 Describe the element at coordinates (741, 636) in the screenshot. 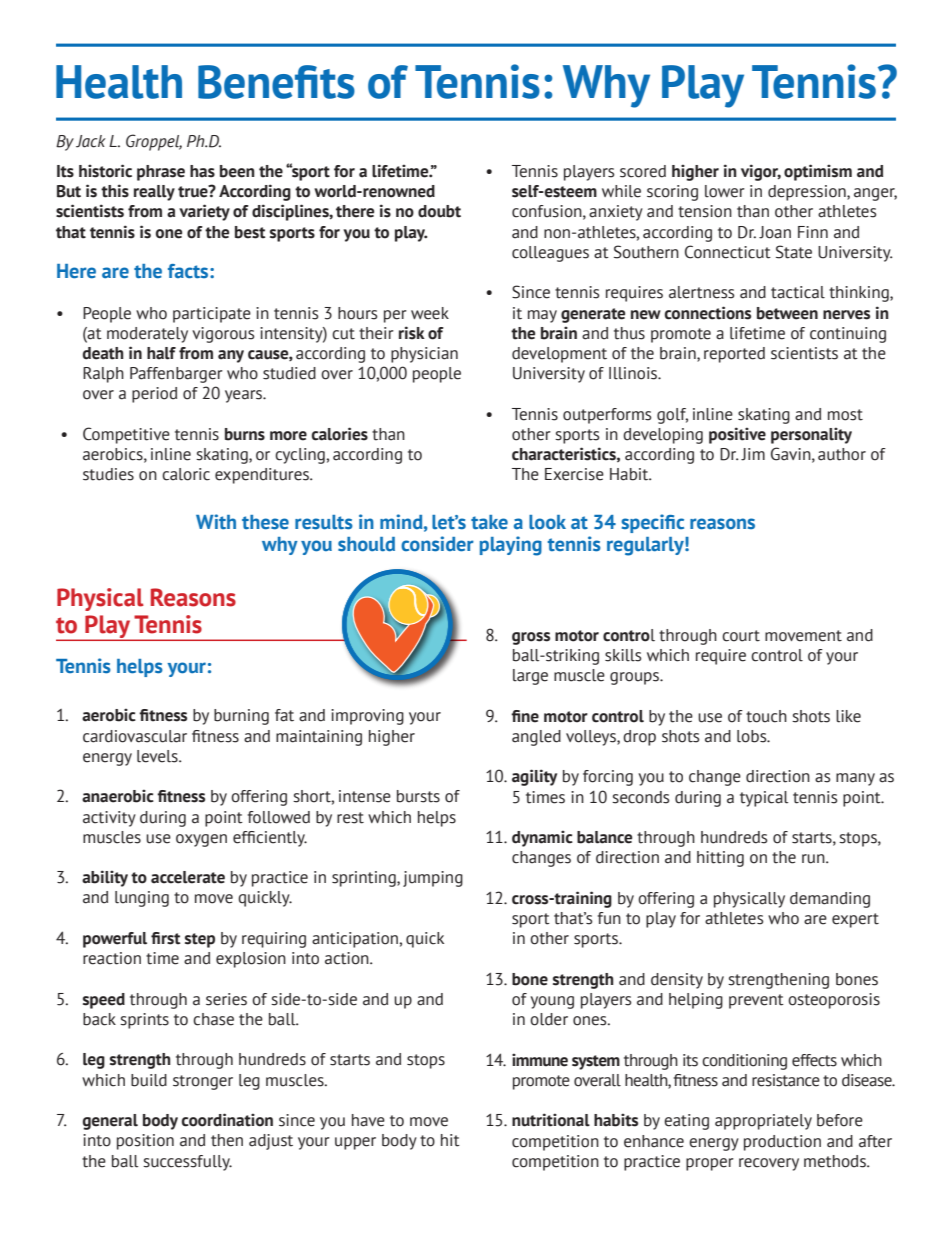

I see `court` at that location.
